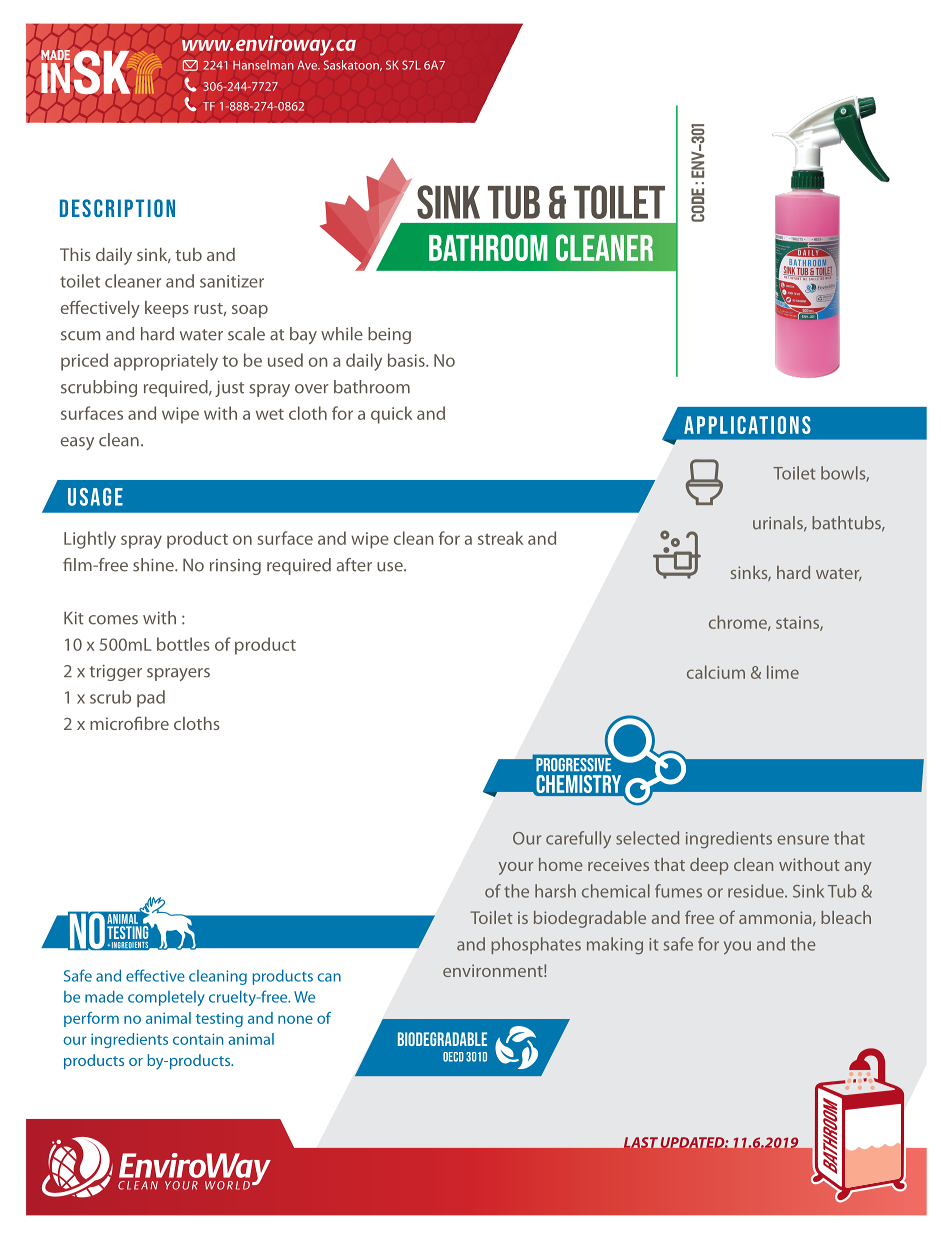 This screenshot has height=1233, width=952. I want to click on sanitizer, so click(232, 281).
